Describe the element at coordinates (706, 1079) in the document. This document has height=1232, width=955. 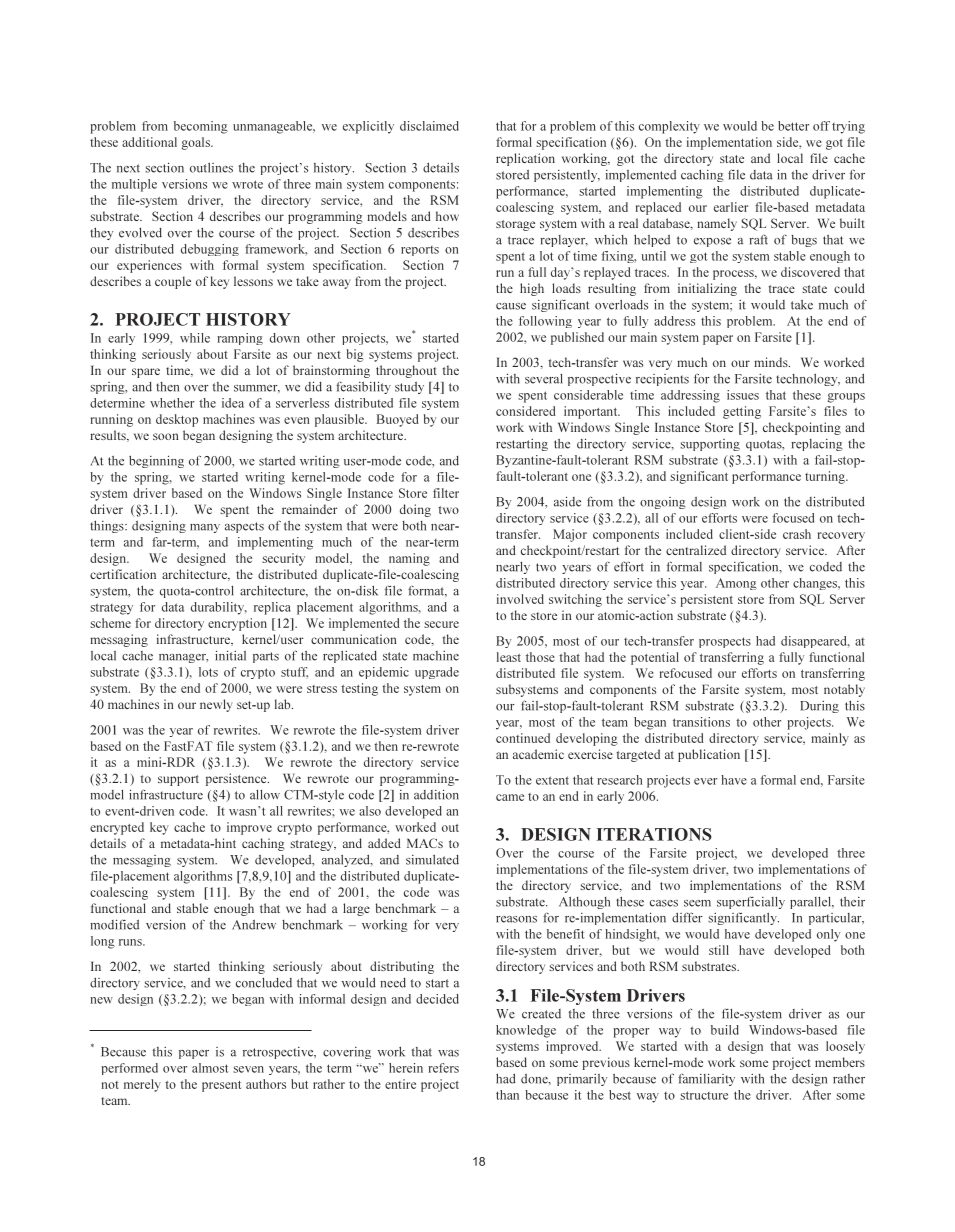
I see `familiarity` at that location.
